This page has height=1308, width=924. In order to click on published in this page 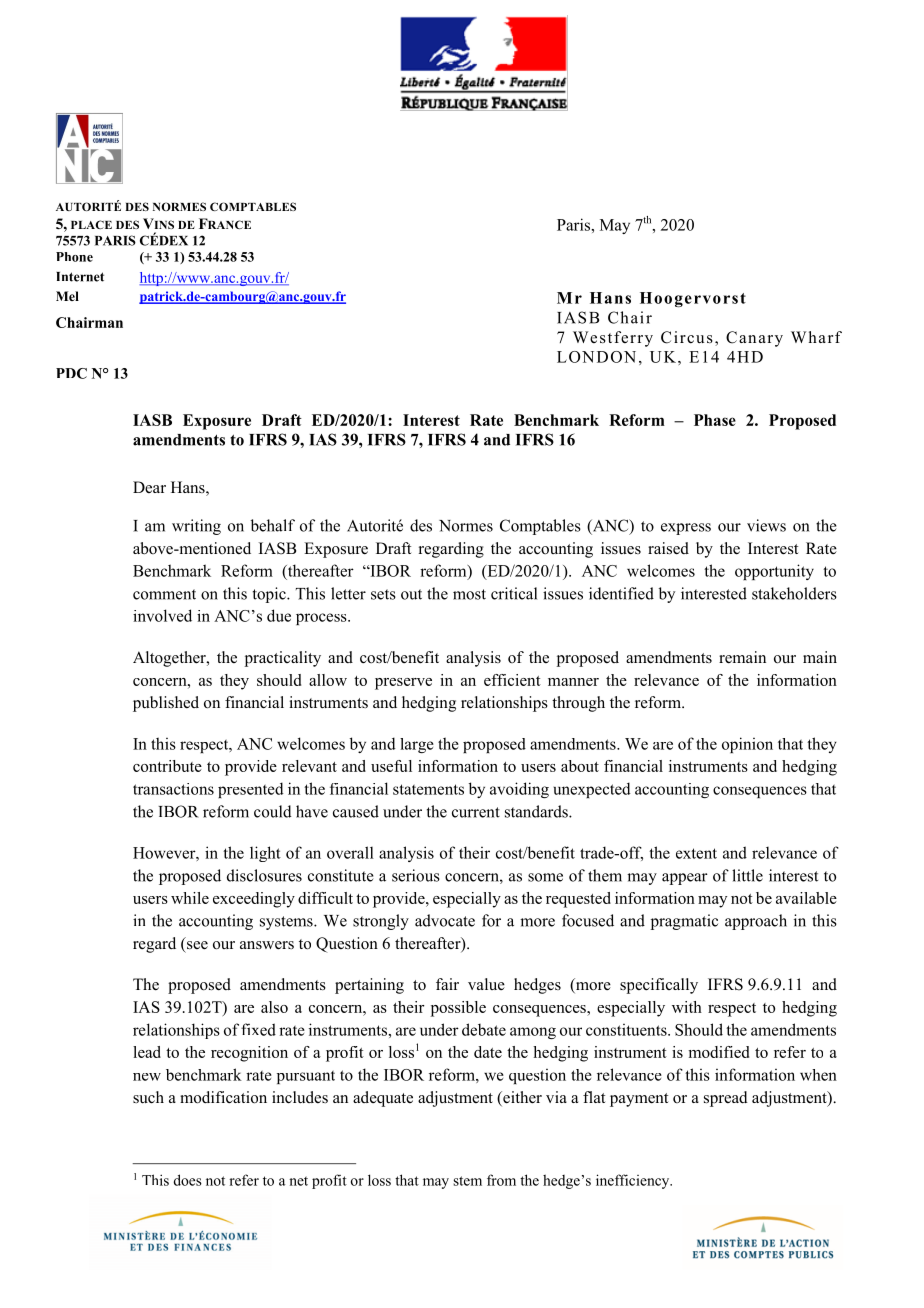, I will do `click(166, 704)`.
